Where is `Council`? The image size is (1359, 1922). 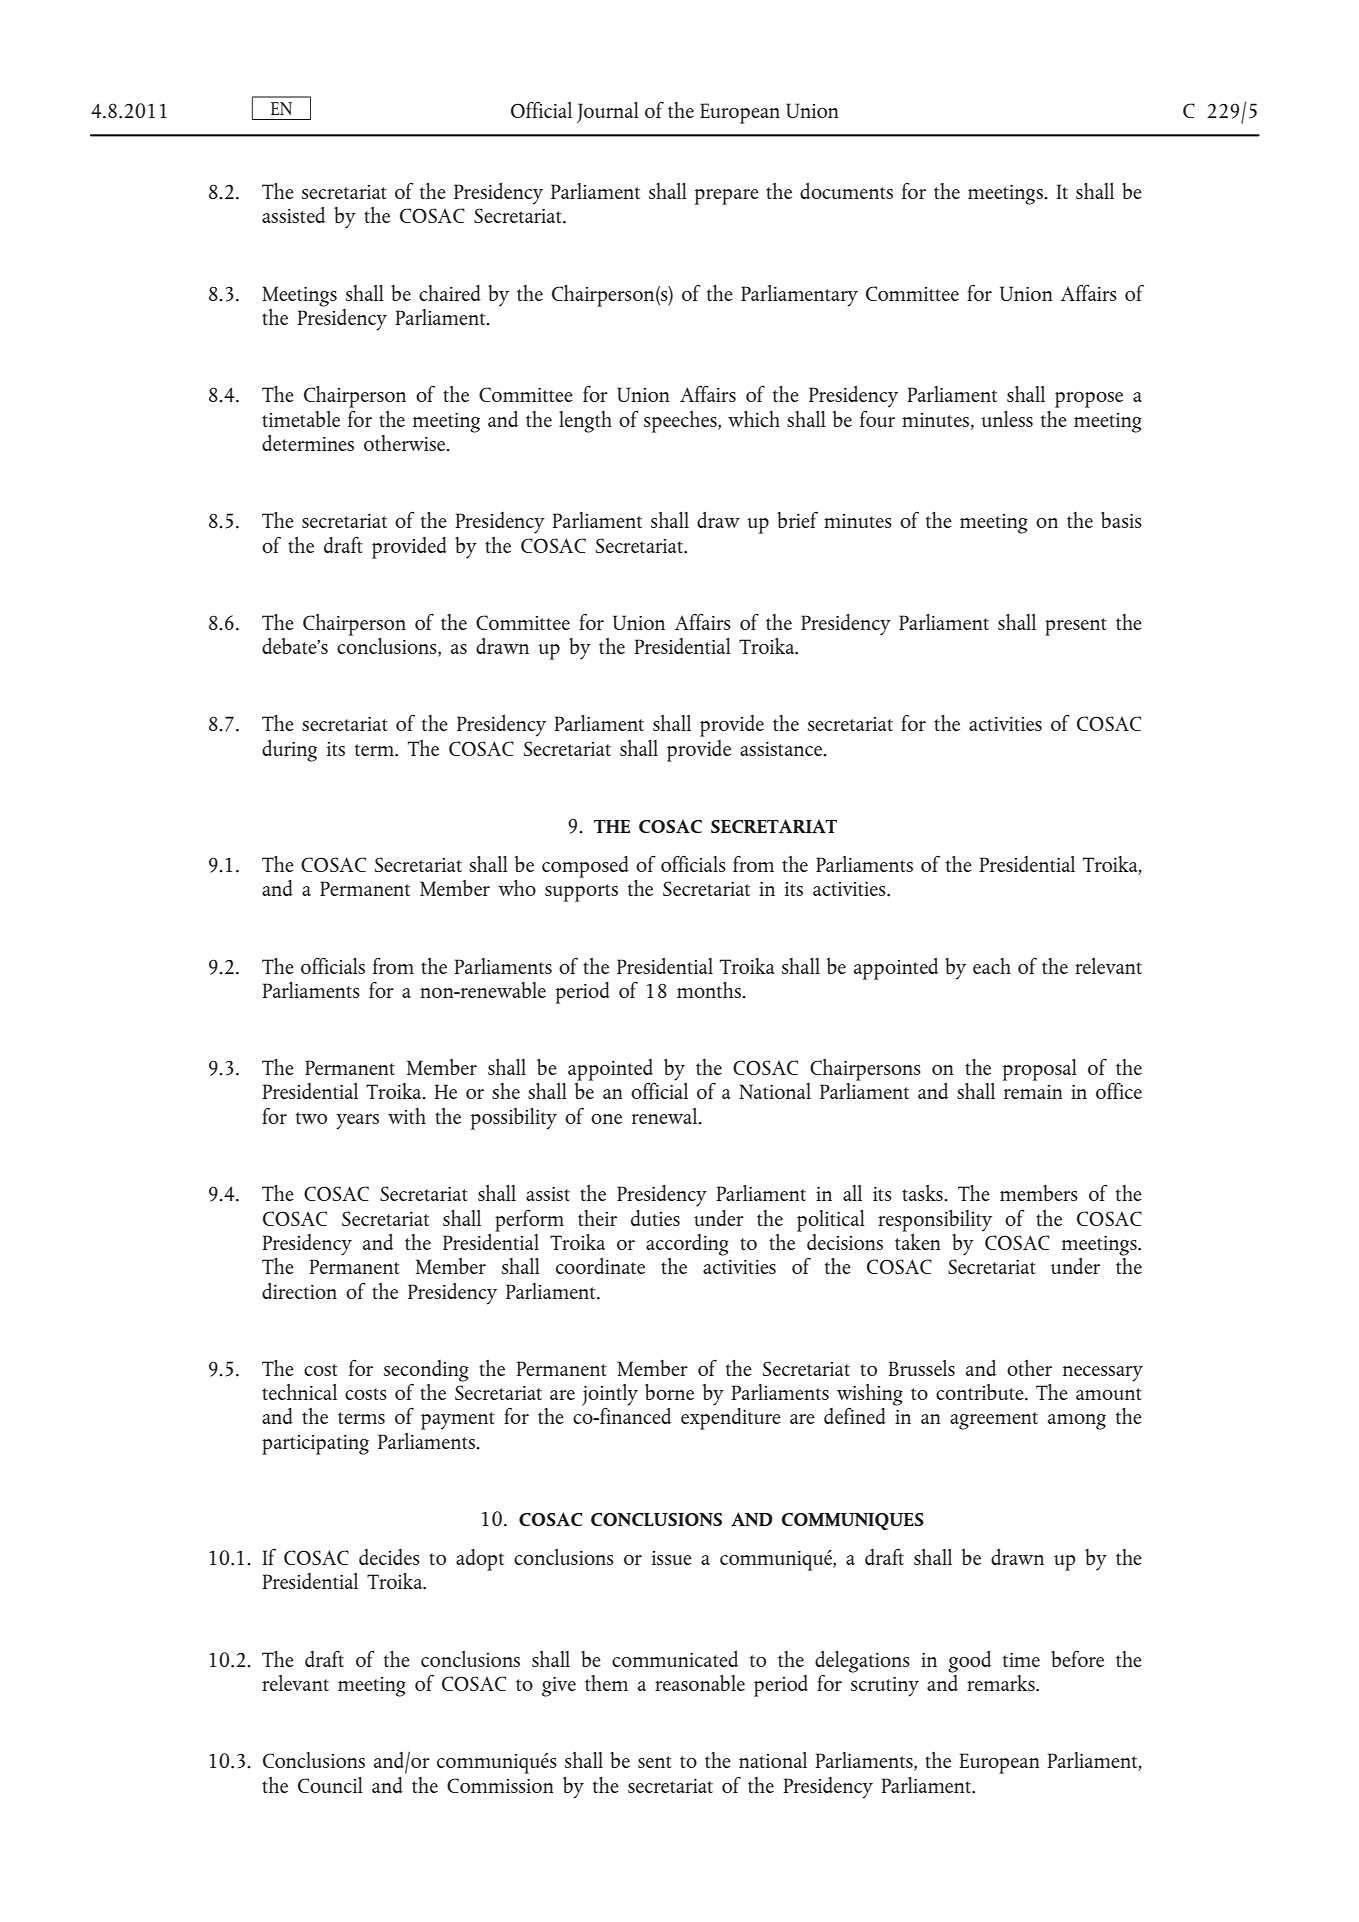
Council is located at coordinates (330, 1785).
